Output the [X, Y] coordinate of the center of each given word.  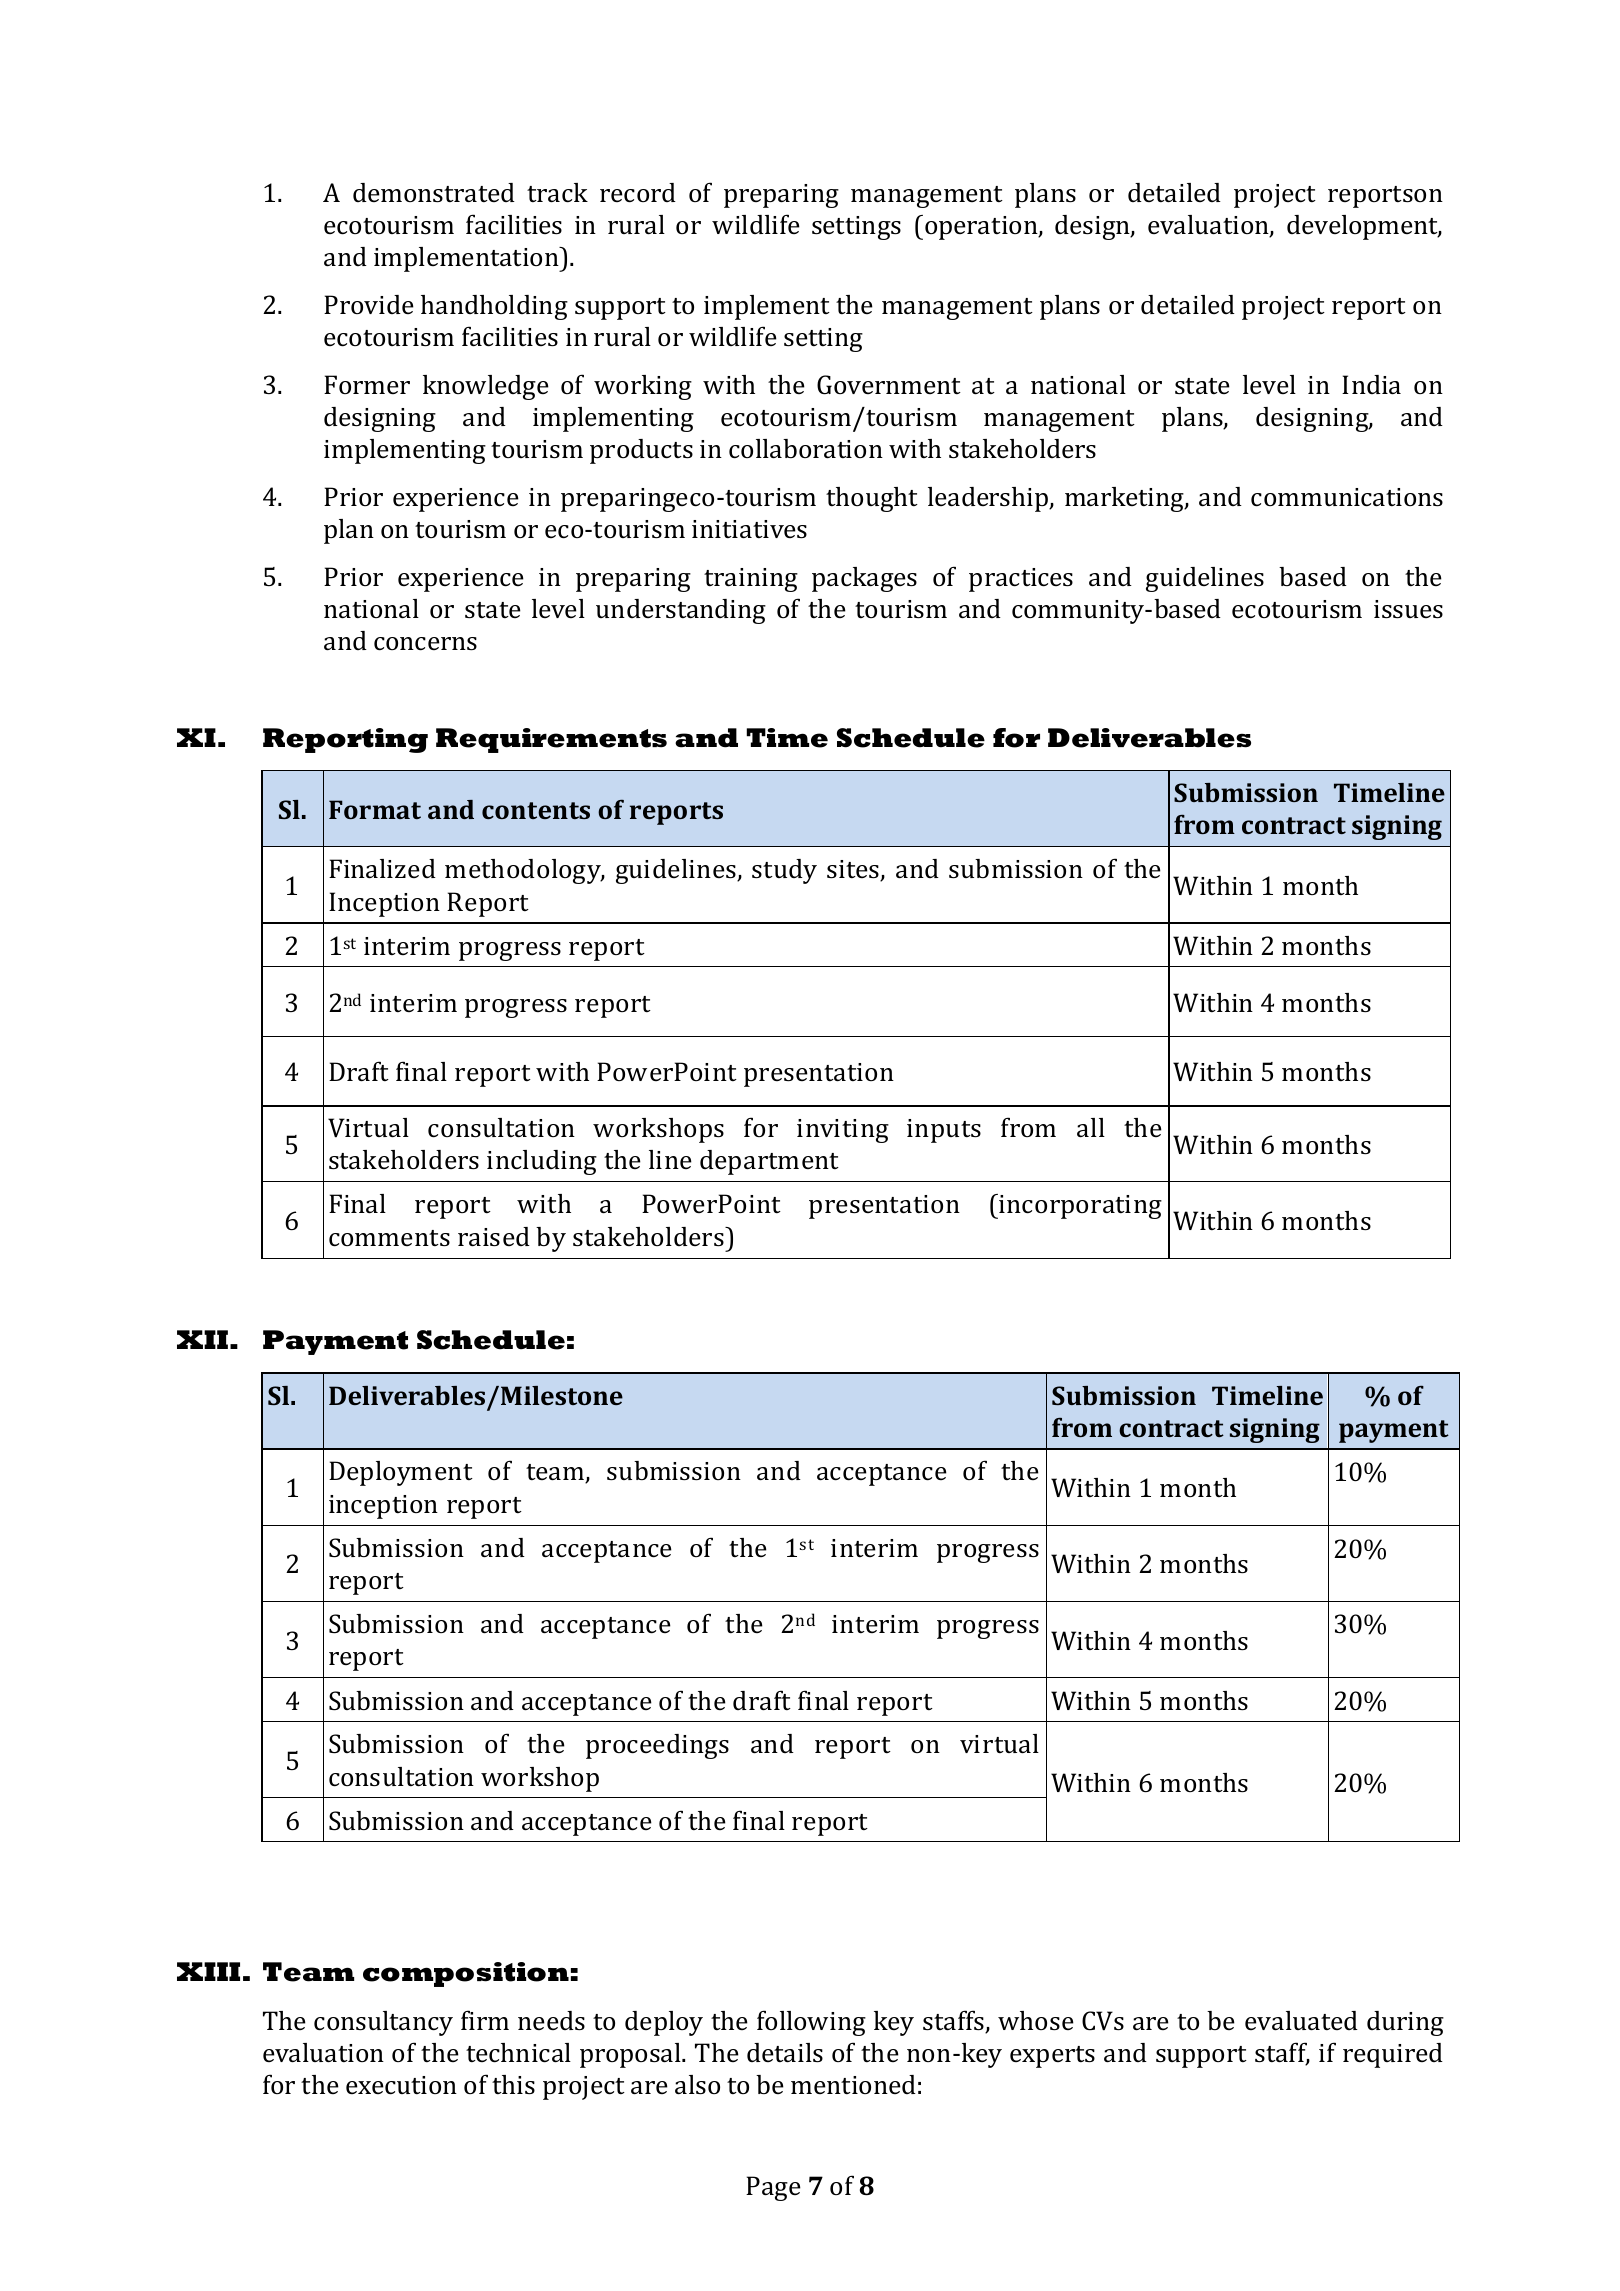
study [784, 871]
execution [401, 2085]
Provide [369, 304]
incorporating [1080, 1207]
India [1371, 385]
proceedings [657, 1746]
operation [982, 228]
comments [389, 1238]
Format [375, 809]
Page [773, 2188]
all [1091, 1128]
